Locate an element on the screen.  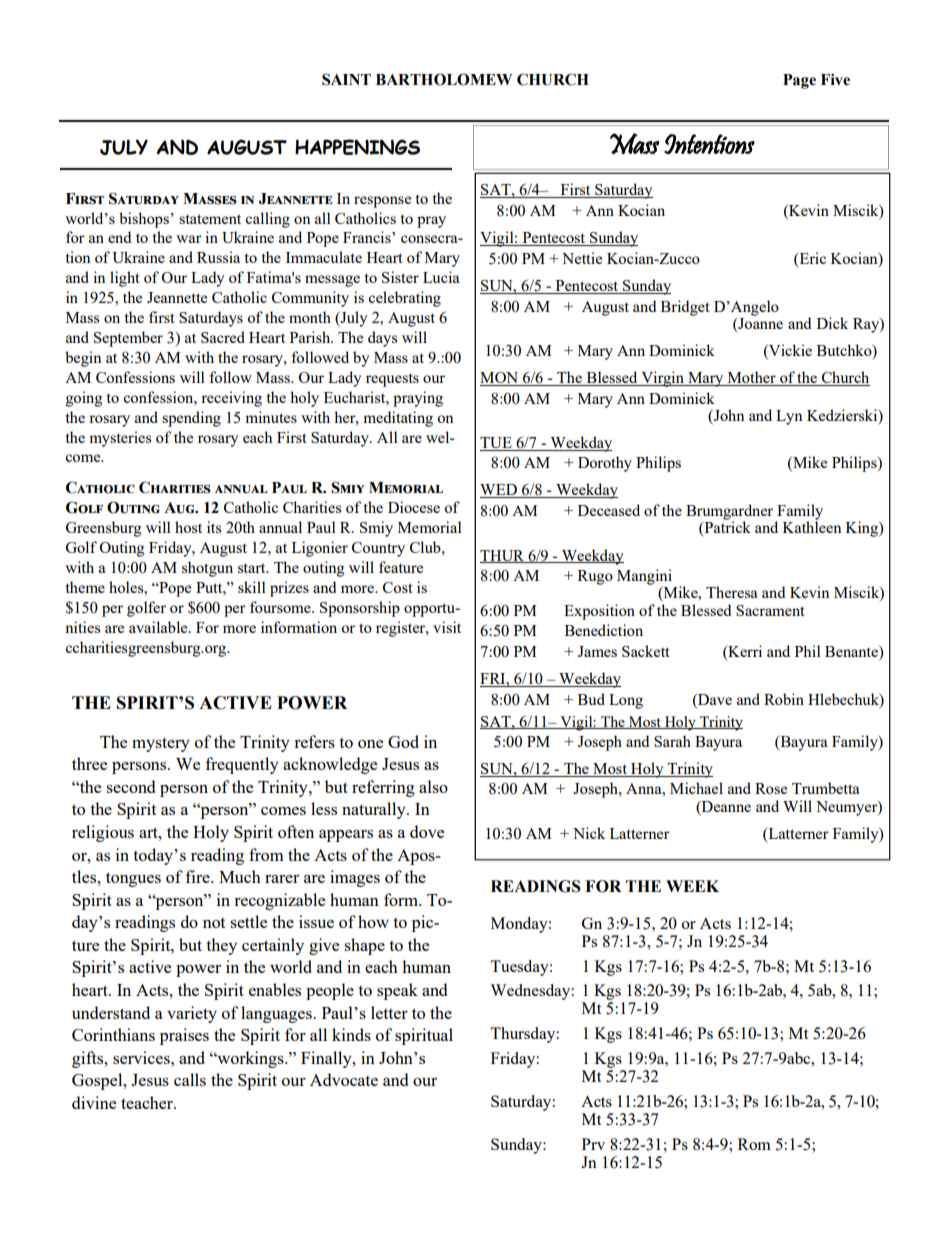
requests is located at coordinates (392, 380).
